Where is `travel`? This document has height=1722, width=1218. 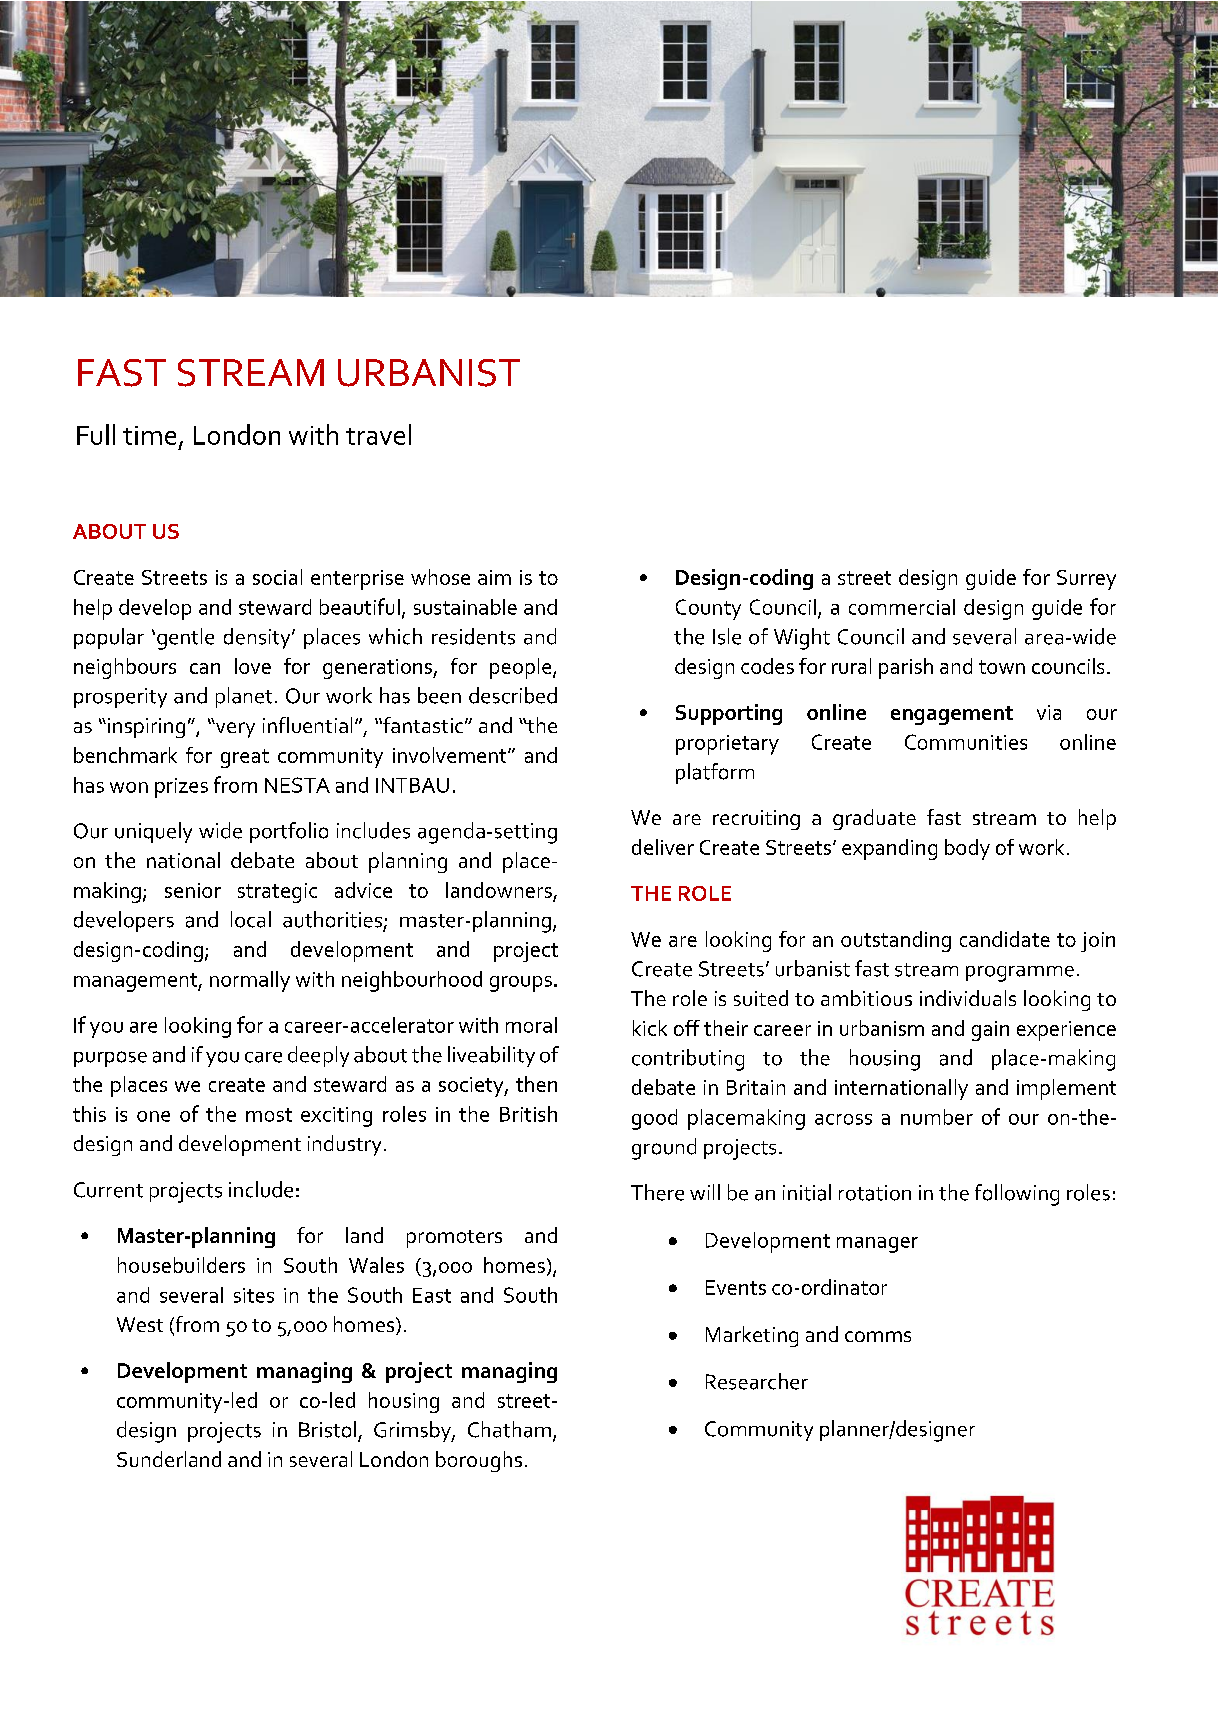
travel is located at coordinates (378, 434).
